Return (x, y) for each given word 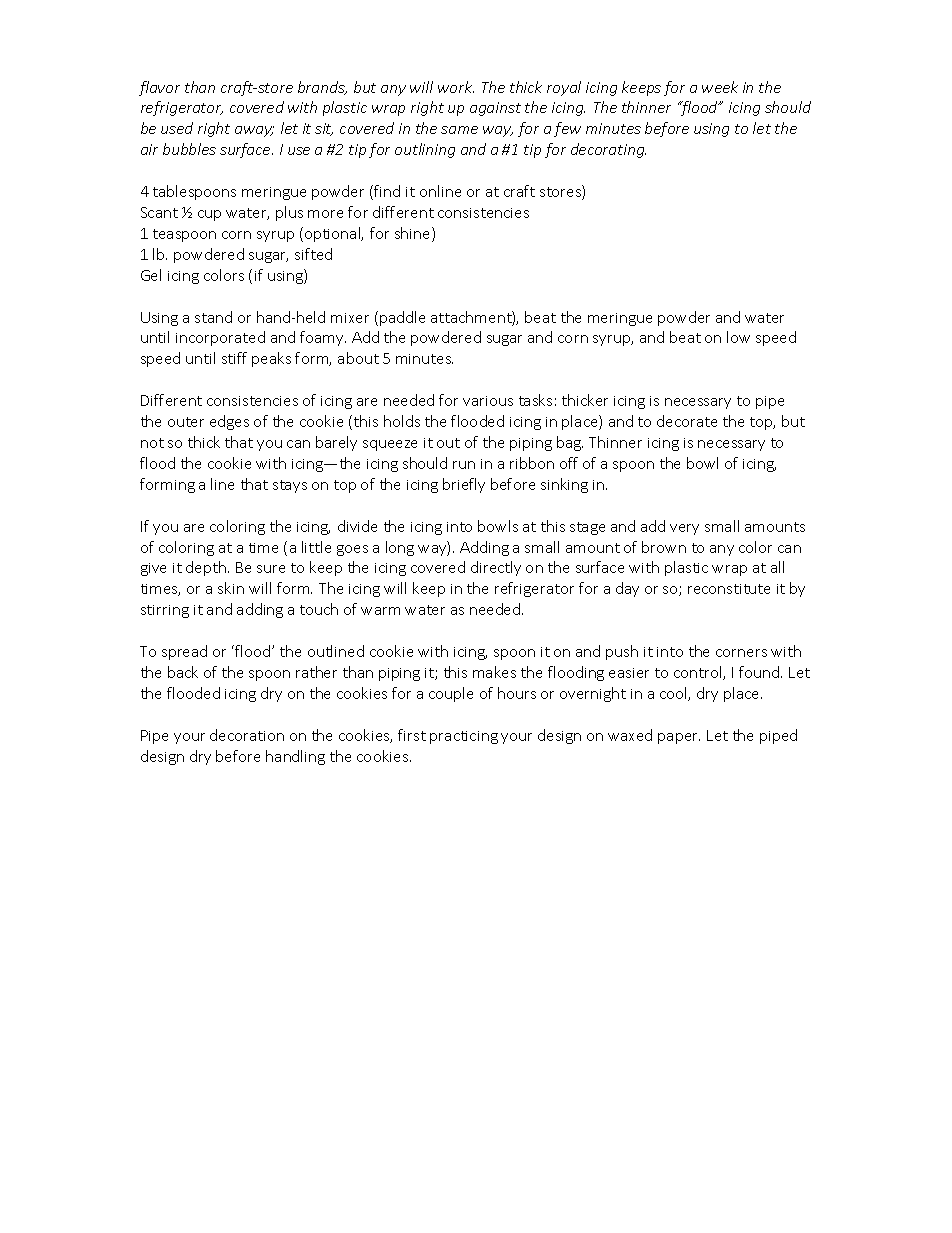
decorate (687, 421)
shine (414, 234)
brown (664, 547)
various (488, 401)
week (720, 87)
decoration (247, 735)
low (738, 337)
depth (206, 568)
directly (496, 568)
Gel (151, 275)
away (254, 131)
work (456, 87)
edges (229, 422)
